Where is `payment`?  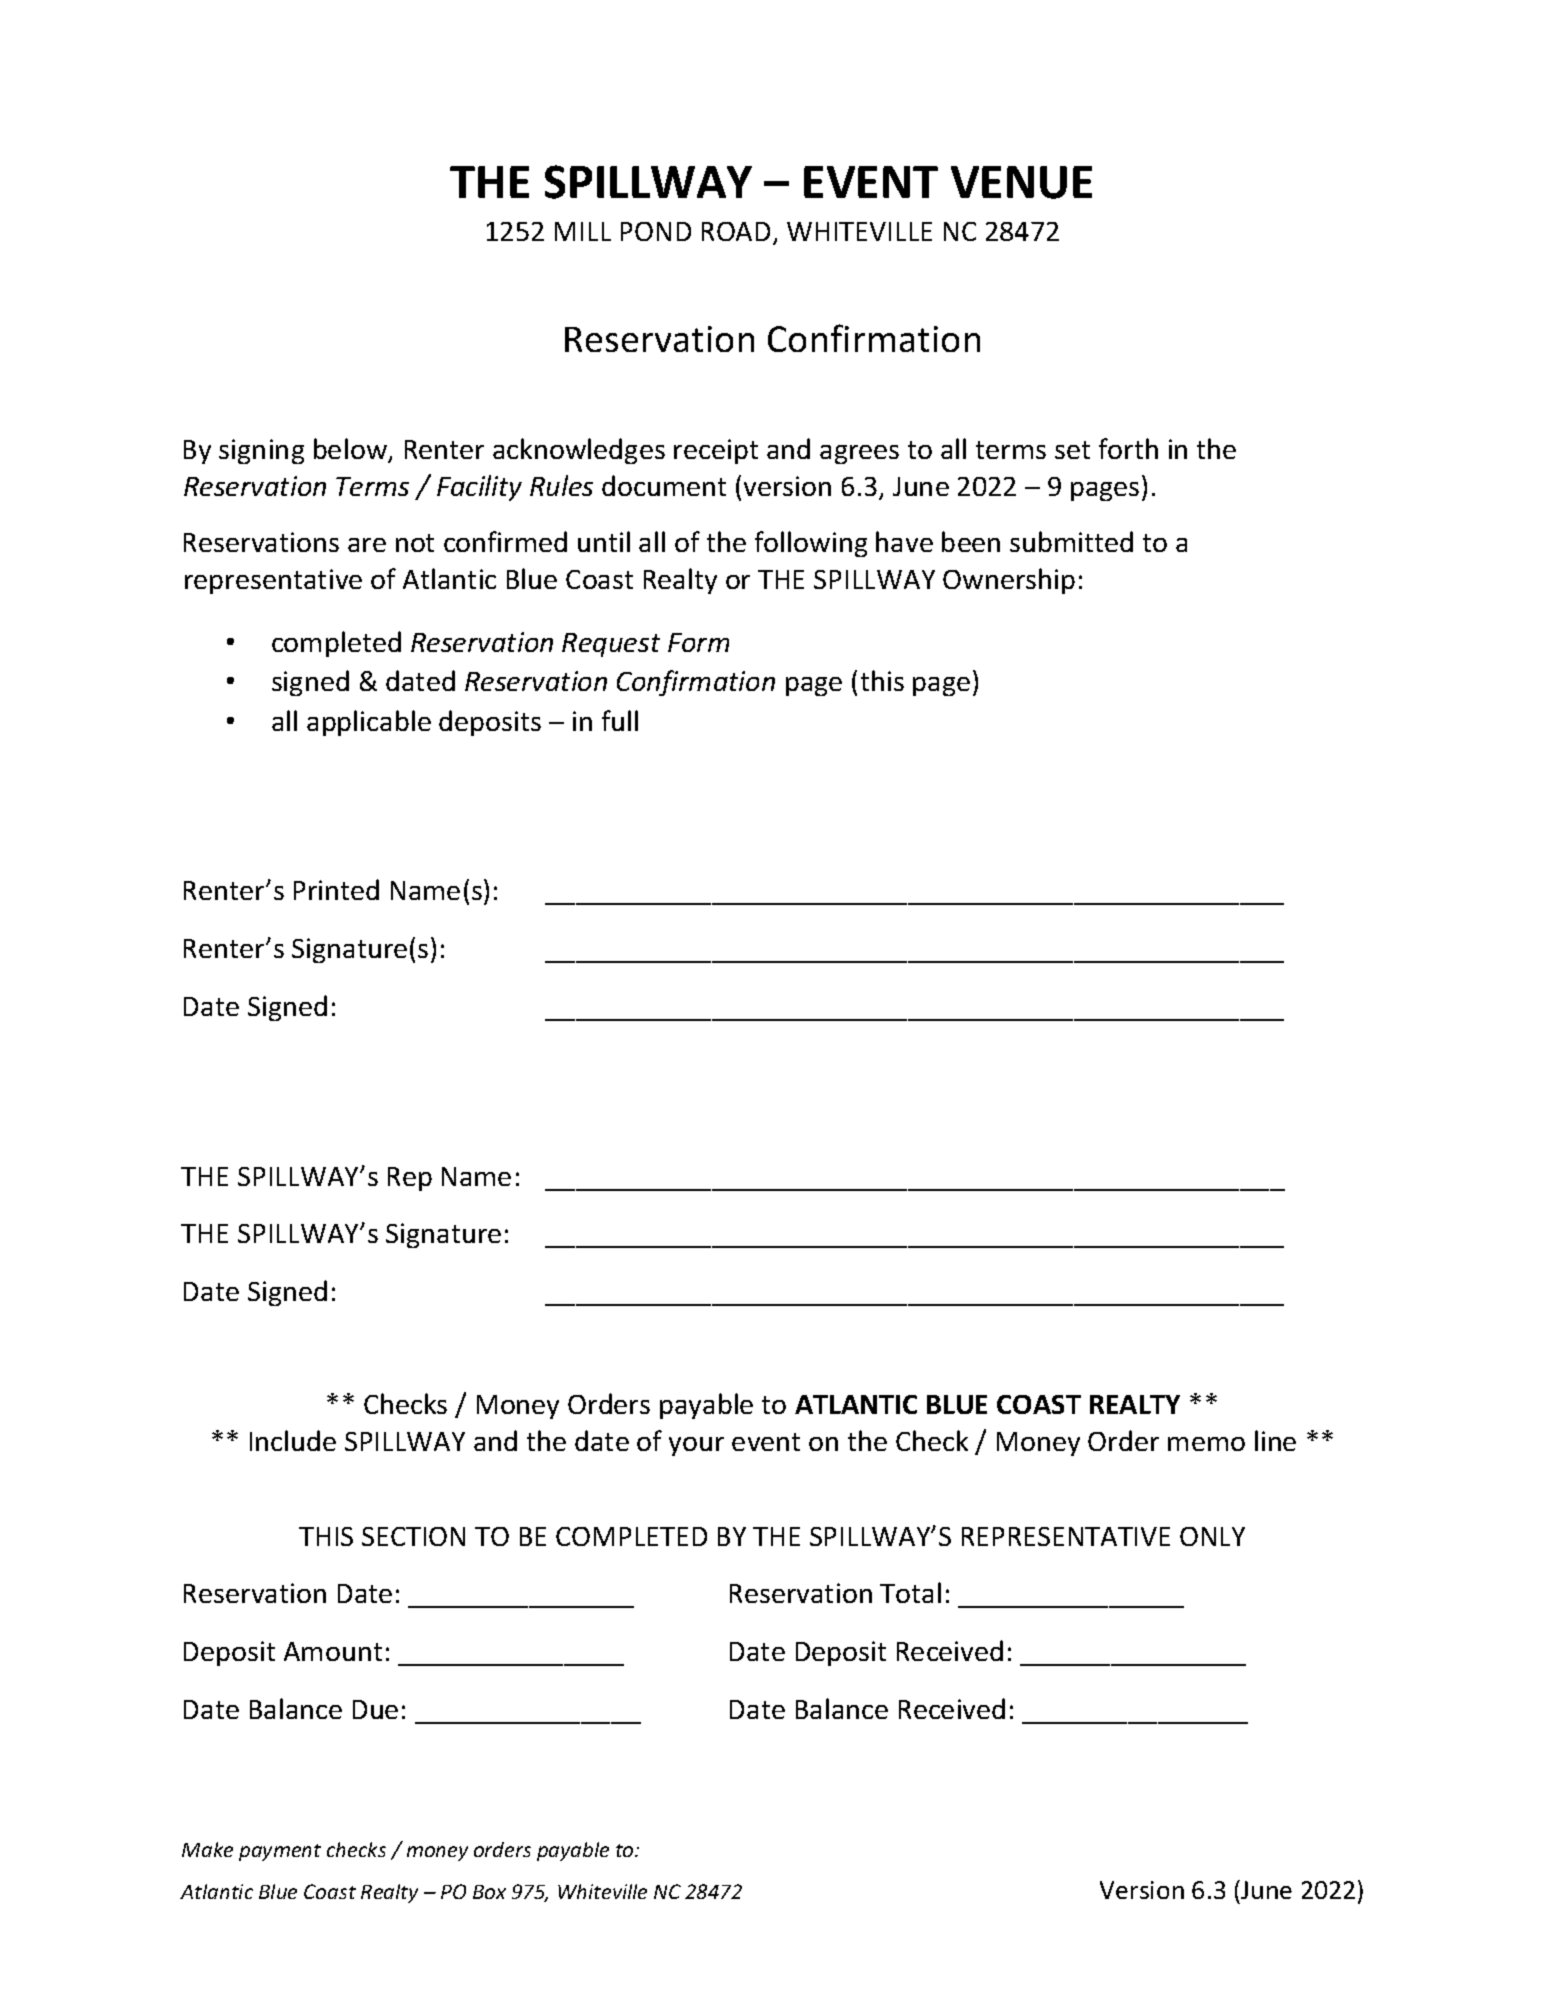 payment is located at coordinates (280, 1852).
